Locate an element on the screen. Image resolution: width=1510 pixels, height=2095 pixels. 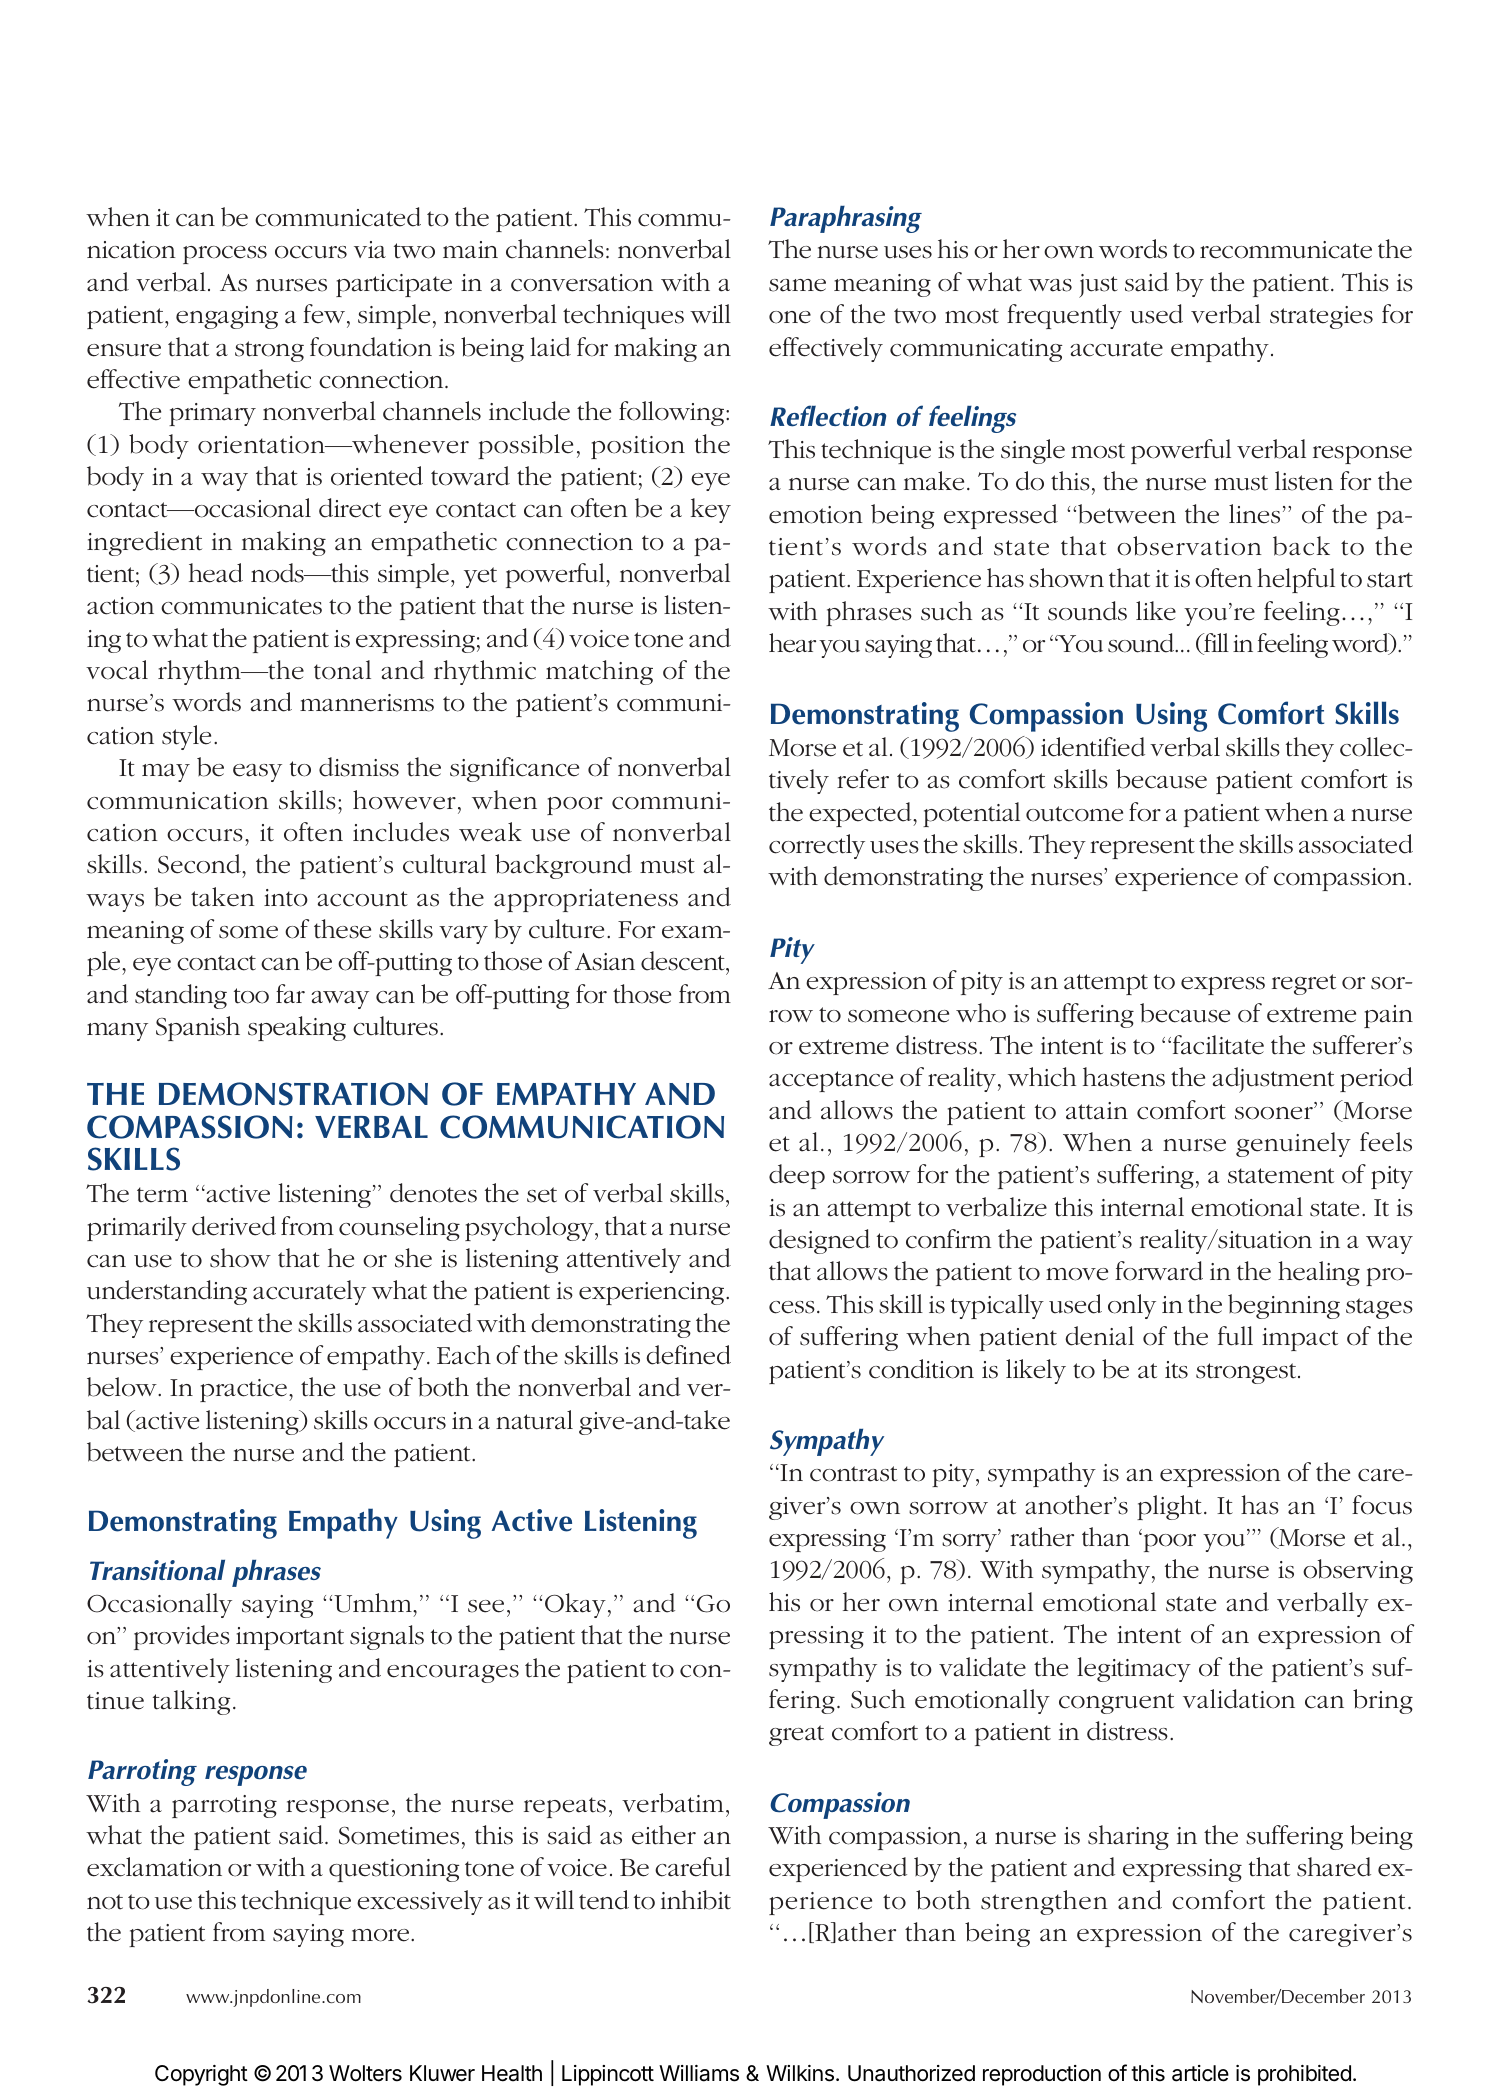
important is located at coordinates (290, 1638).
